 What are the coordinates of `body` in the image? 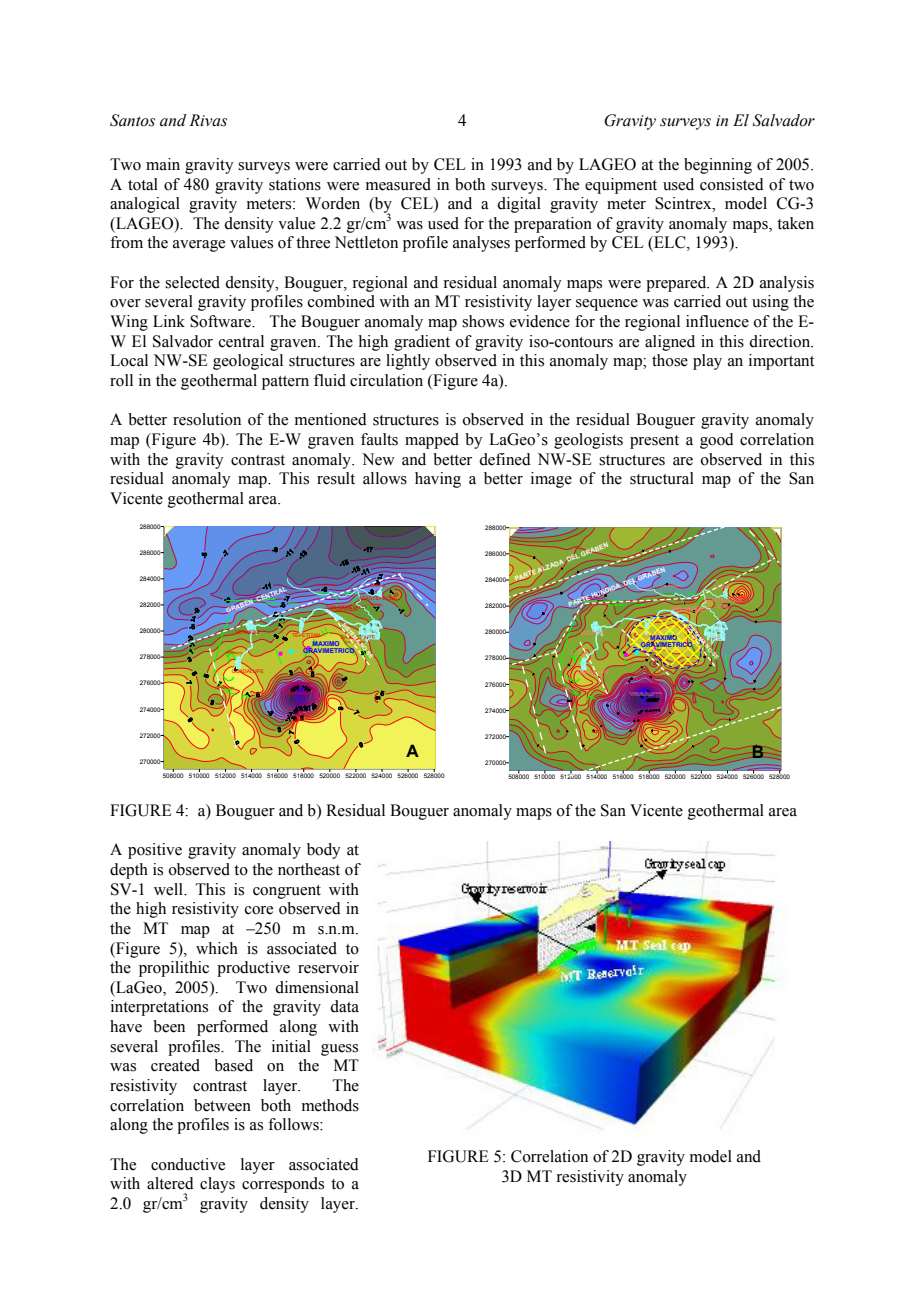 It's located at (324, 851).
